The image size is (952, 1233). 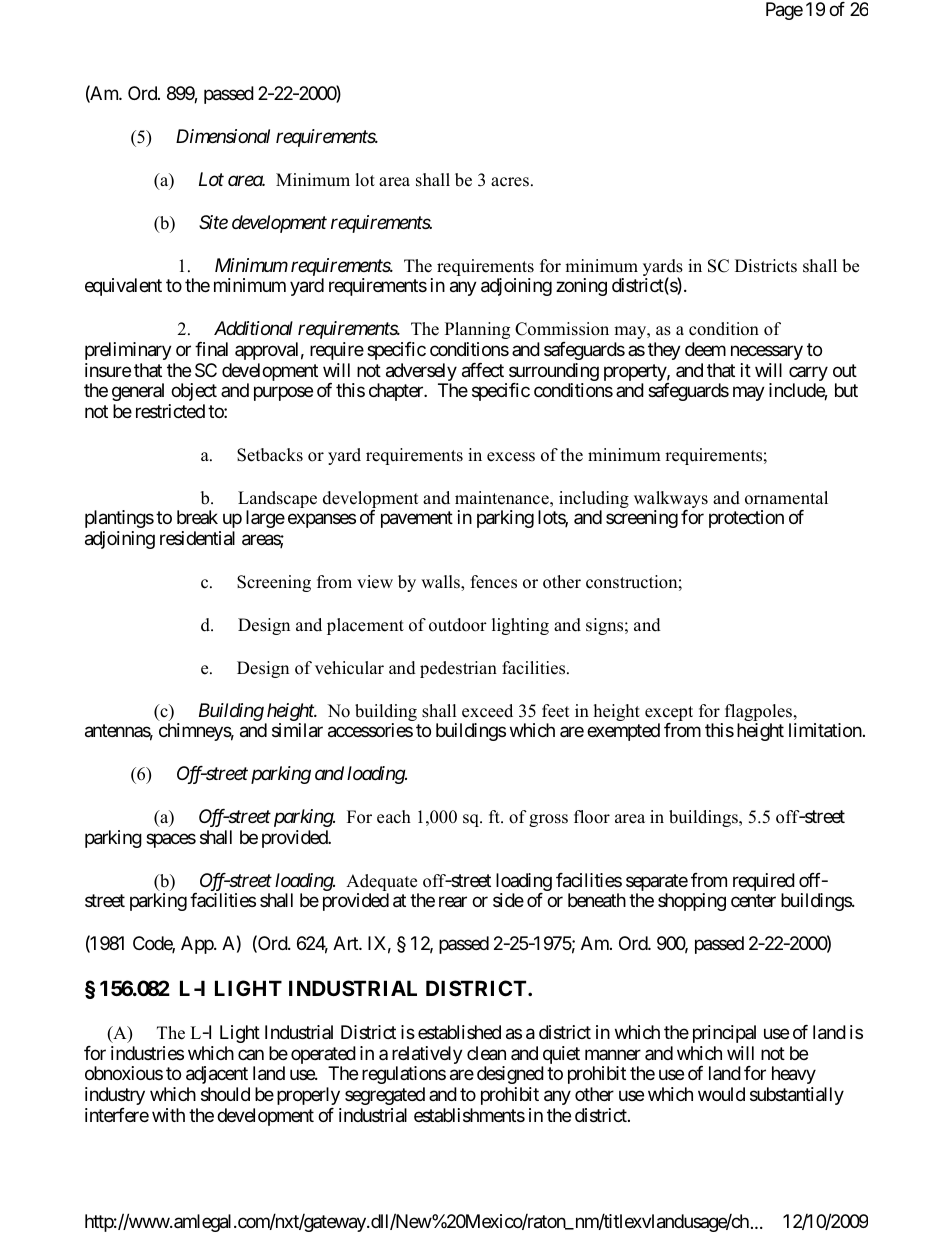 I want to click on adjacent, so click(x=217, y=1075).
